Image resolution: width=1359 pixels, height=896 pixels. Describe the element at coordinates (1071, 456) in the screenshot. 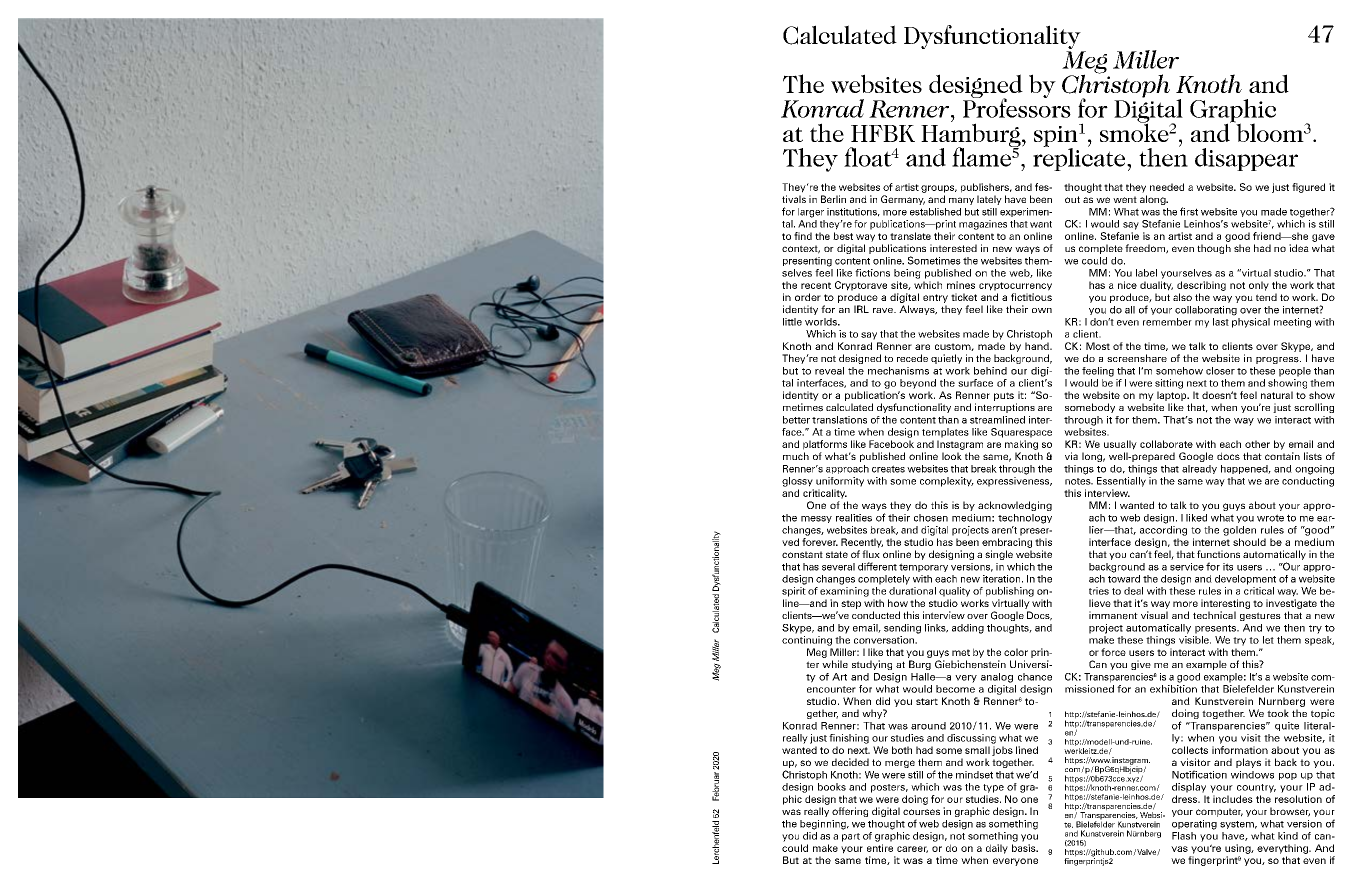

I see `via` at that location.
